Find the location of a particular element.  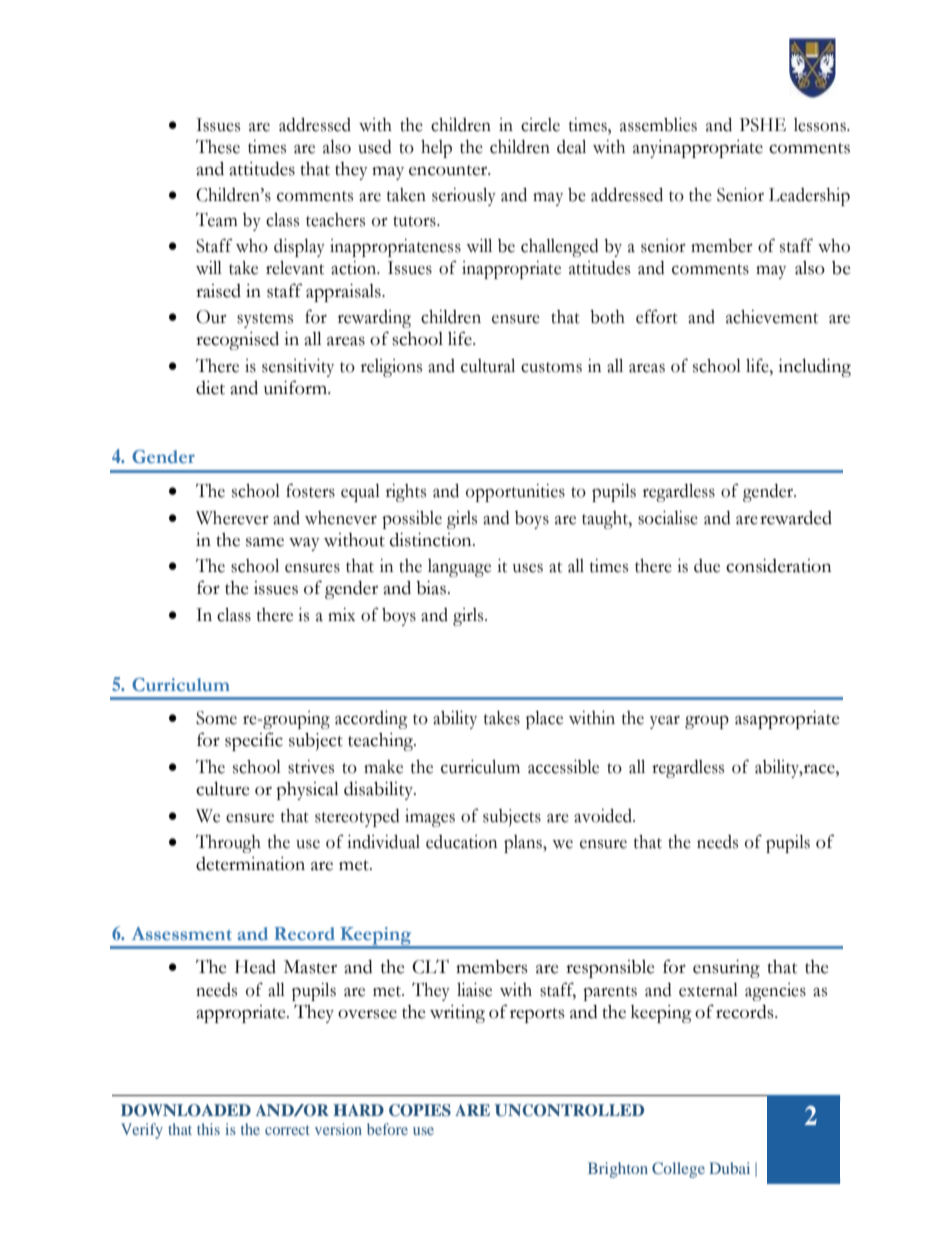

PSHE is located at coordinates (763, 125).
